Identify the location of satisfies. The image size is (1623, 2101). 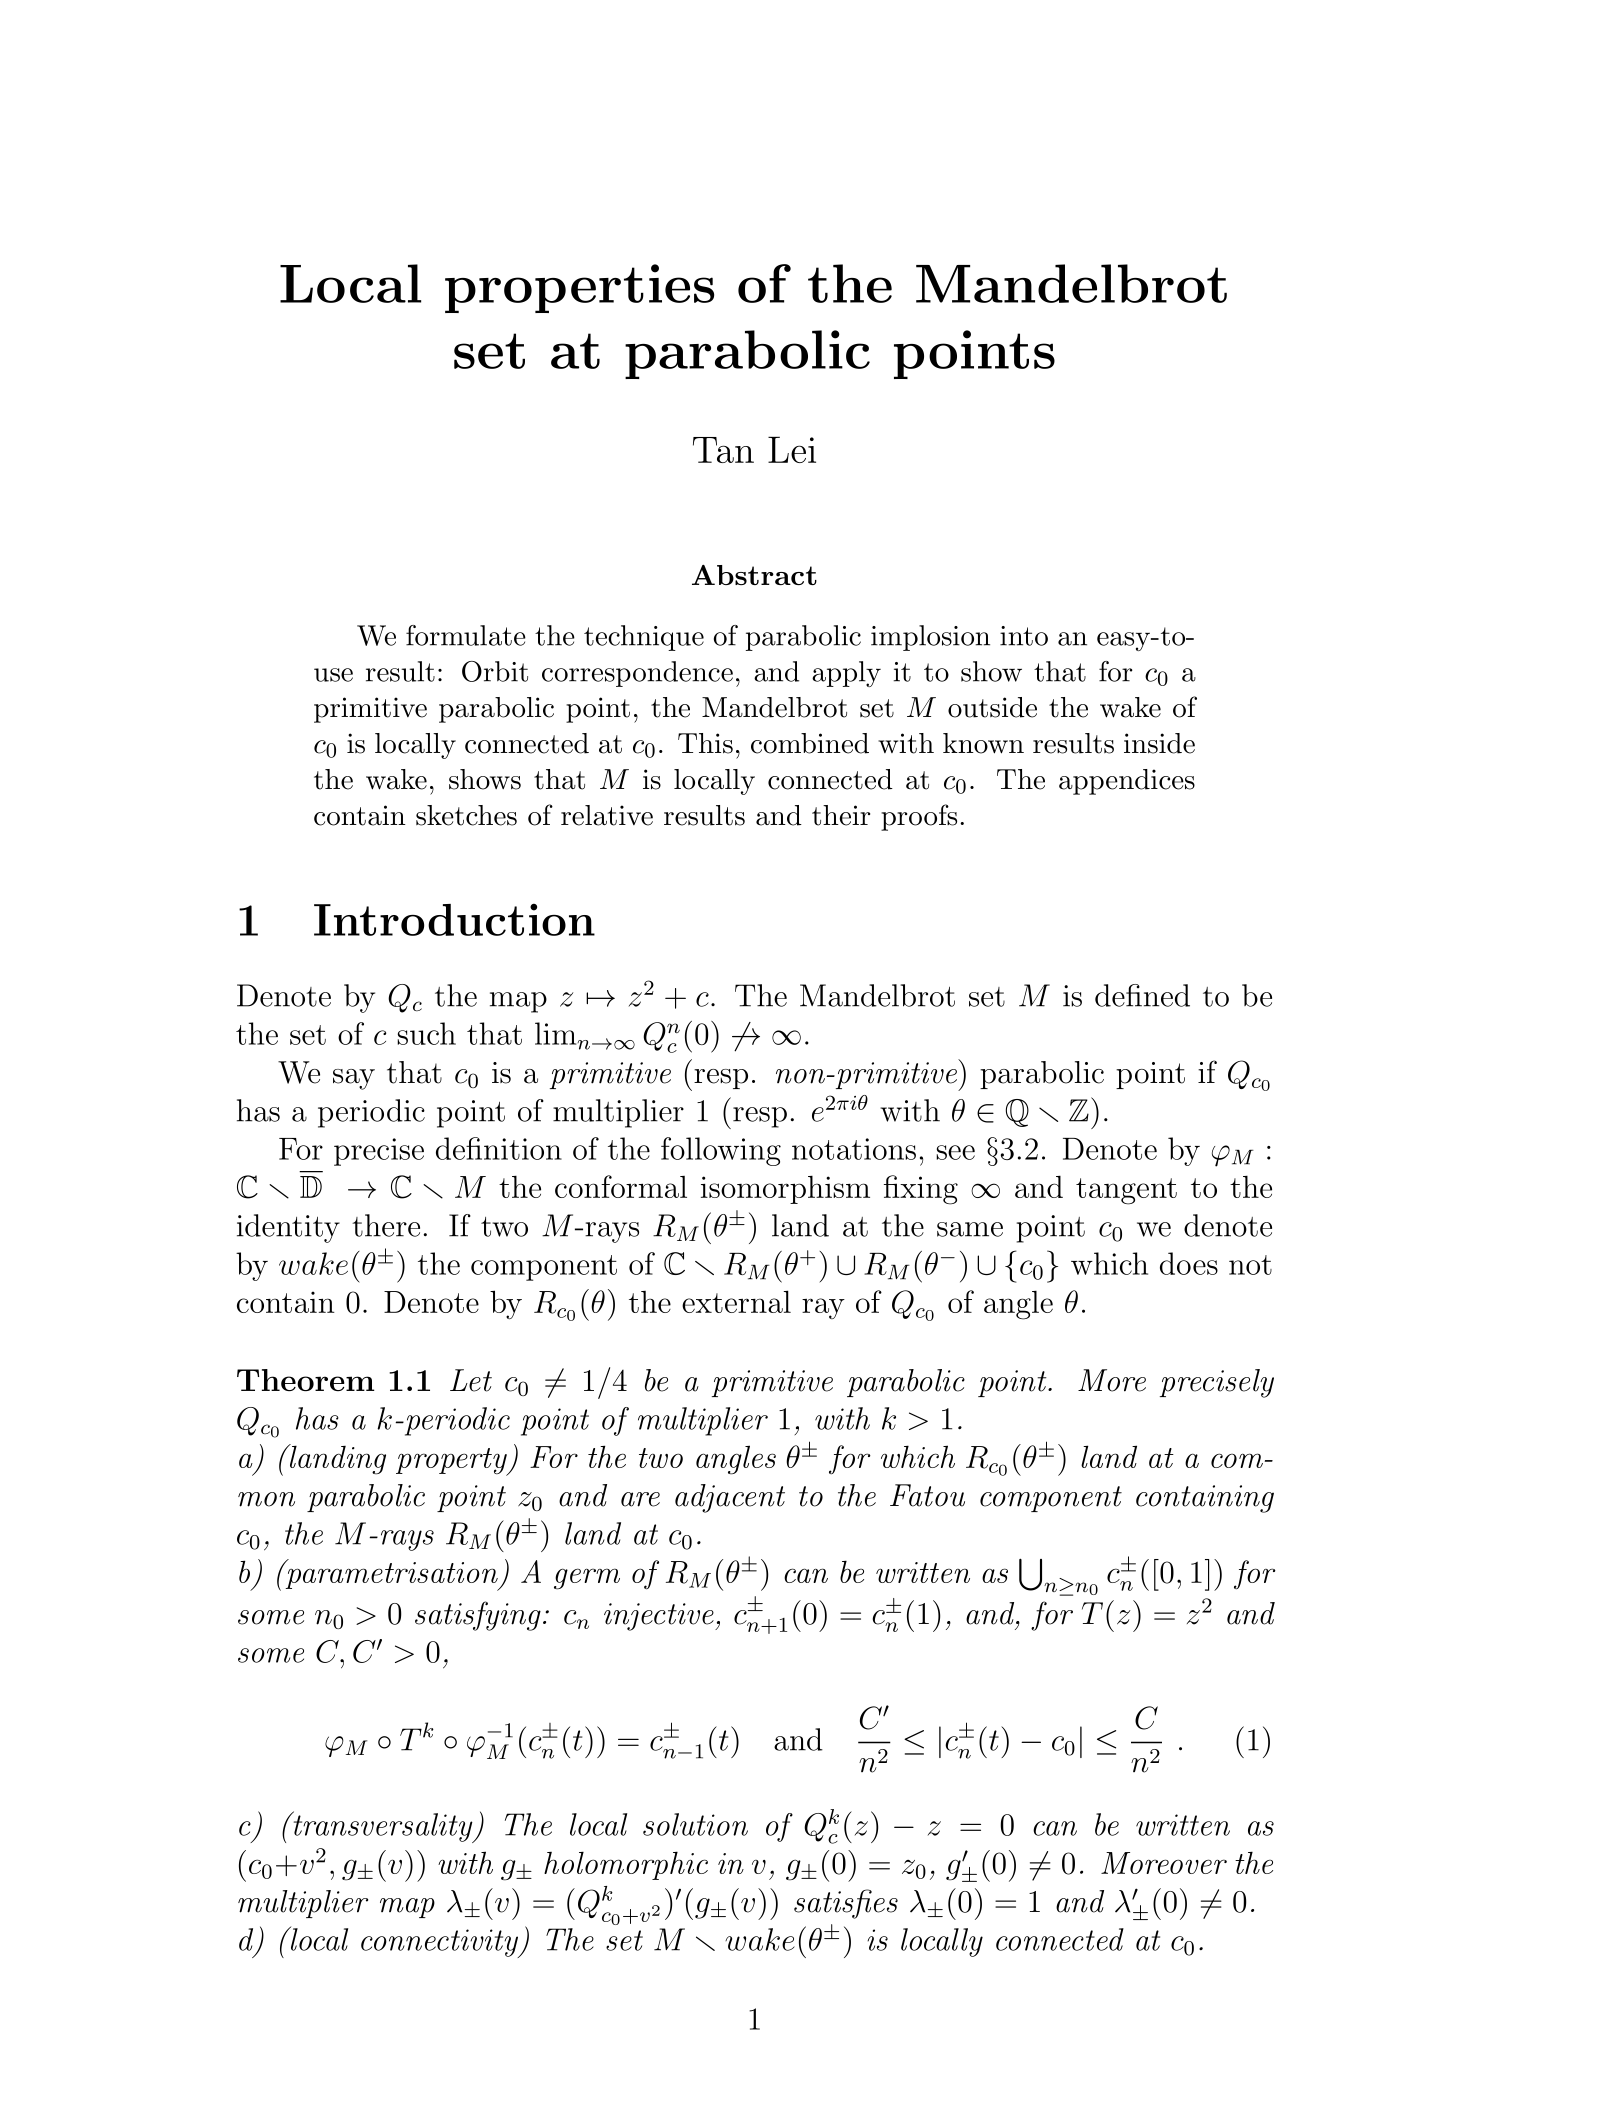
(846, 1904).
